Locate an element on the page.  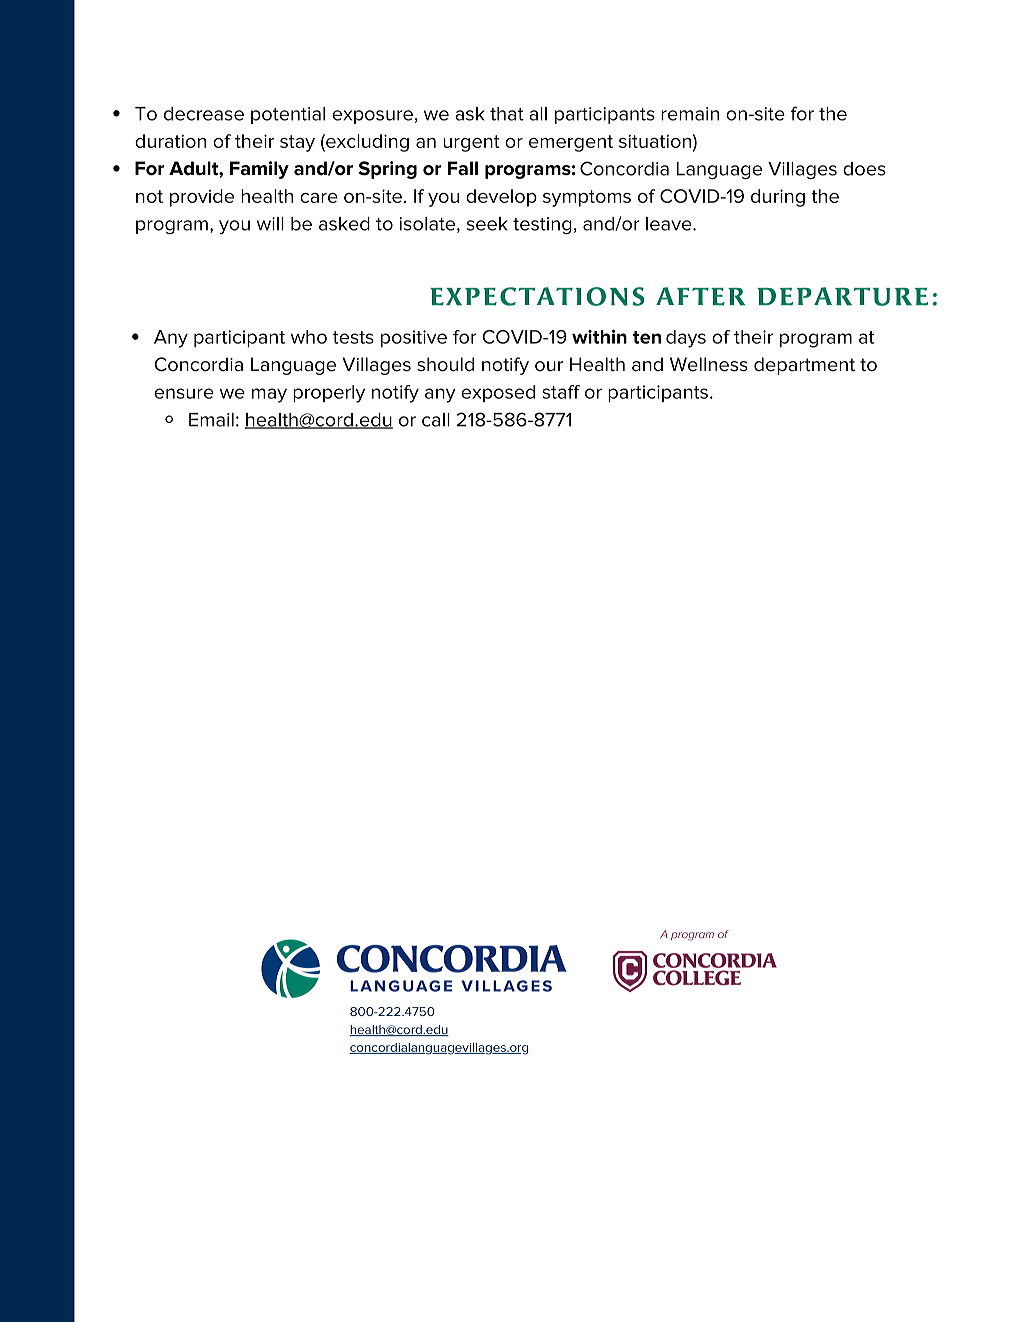
EXPECTATIONS is located at coordinates (537, 296).
